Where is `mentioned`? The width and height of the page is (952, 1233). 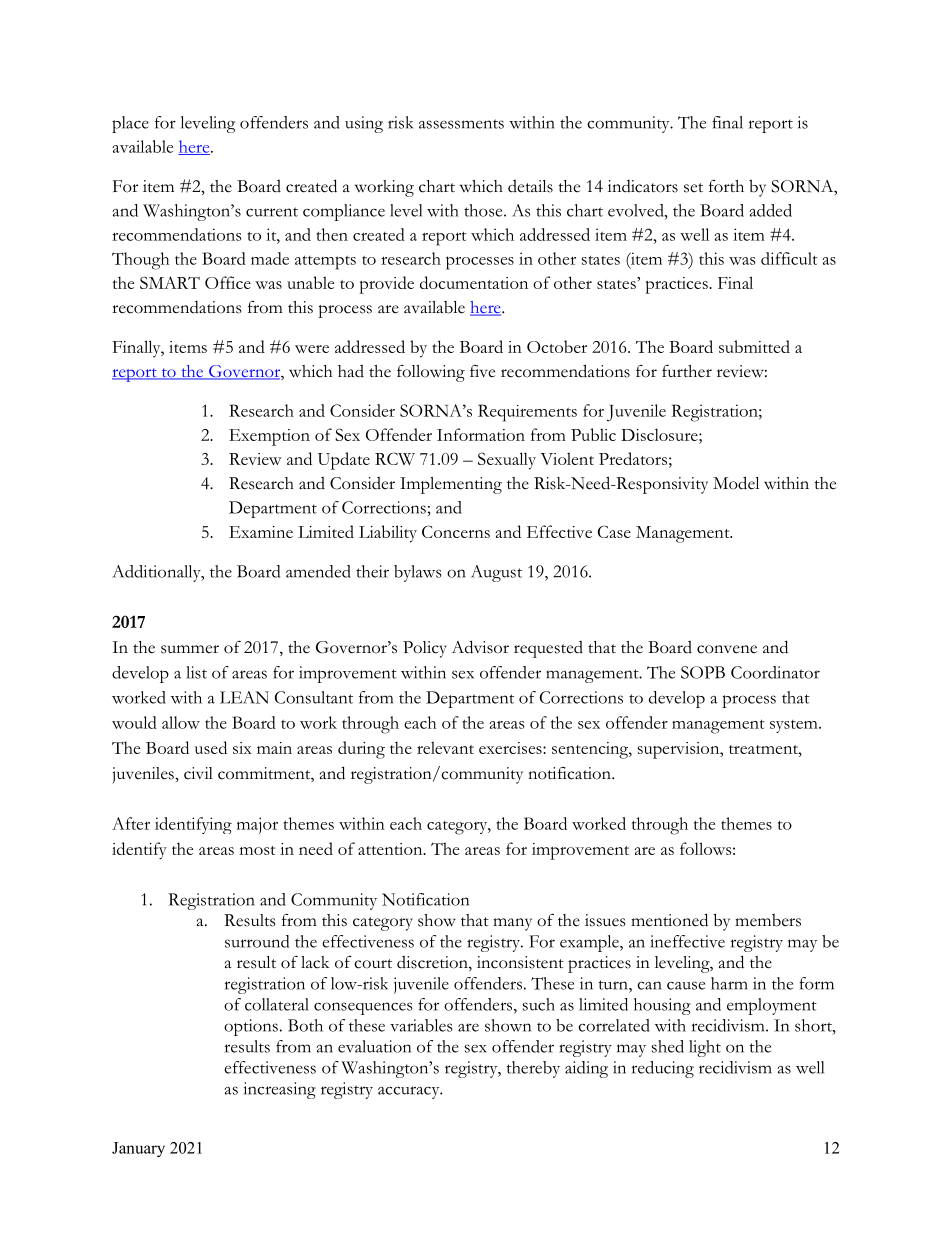
mentioned is located at coordinates (669, 920).
